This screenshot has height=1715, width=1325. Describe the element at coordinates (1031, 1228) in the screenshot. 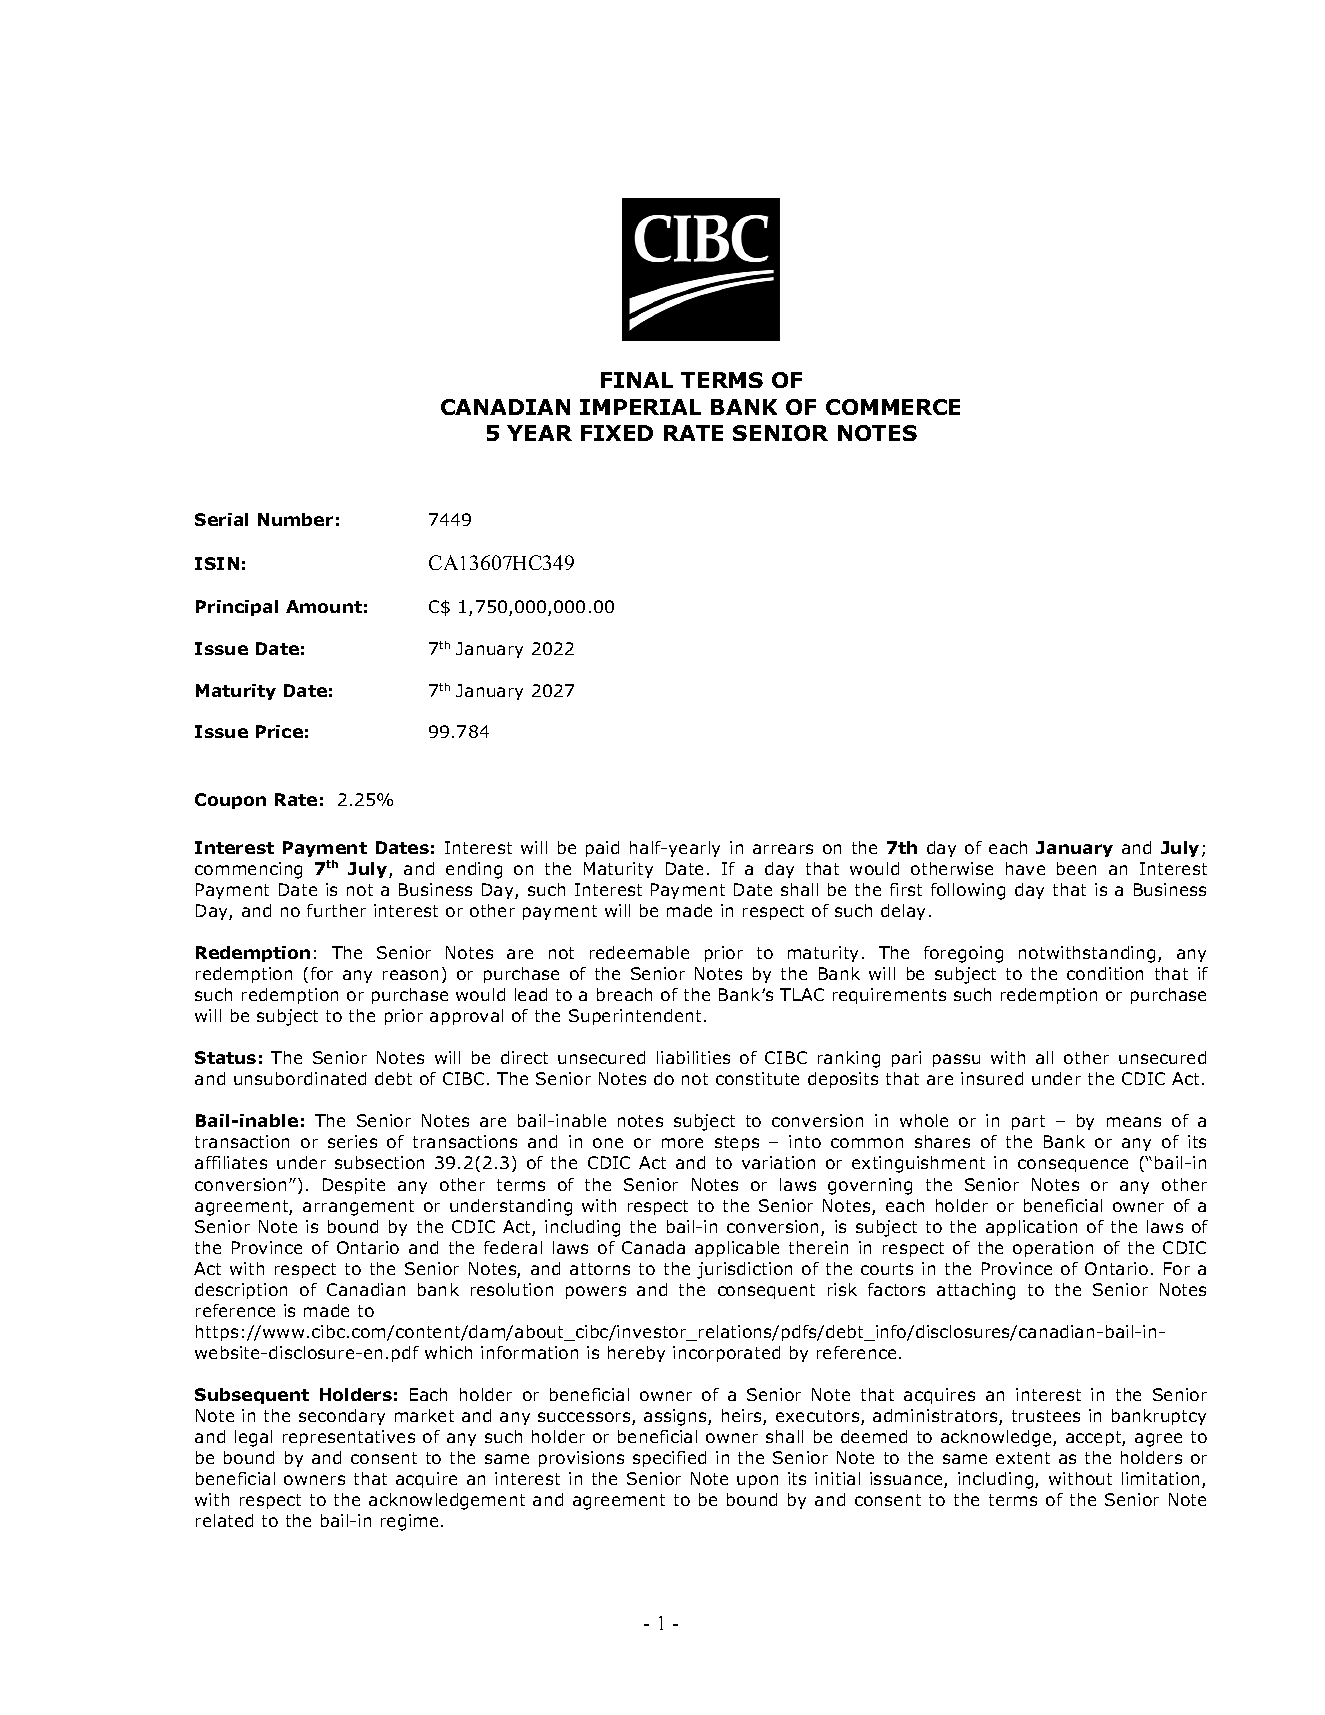

I see `application` at that location.
